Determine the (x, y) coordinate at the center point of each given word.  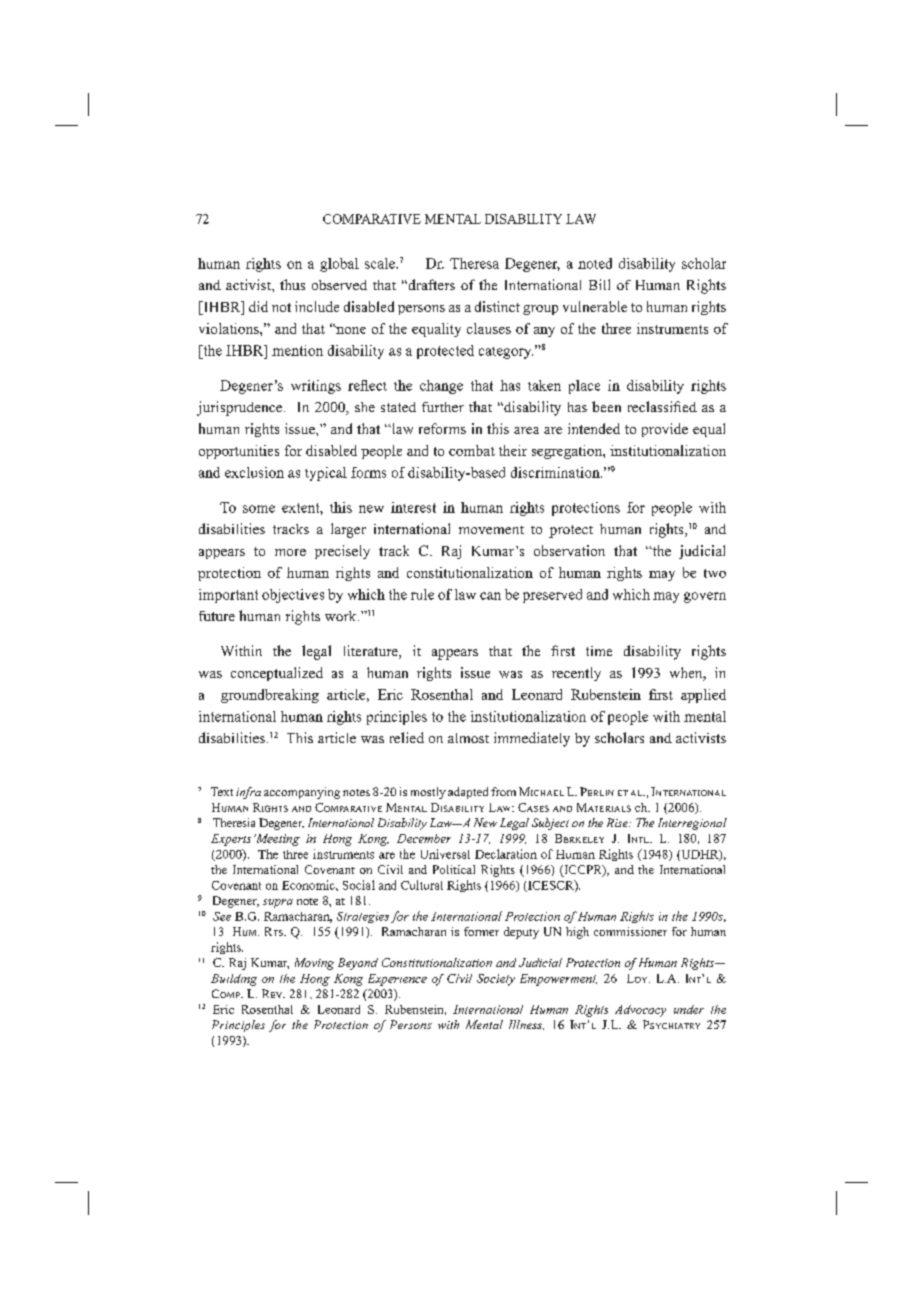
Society (496, 980)
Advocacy (640, 1011)
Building (234, 980)
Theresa (474, 263)
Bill (599, 284)
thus (292, 284)
